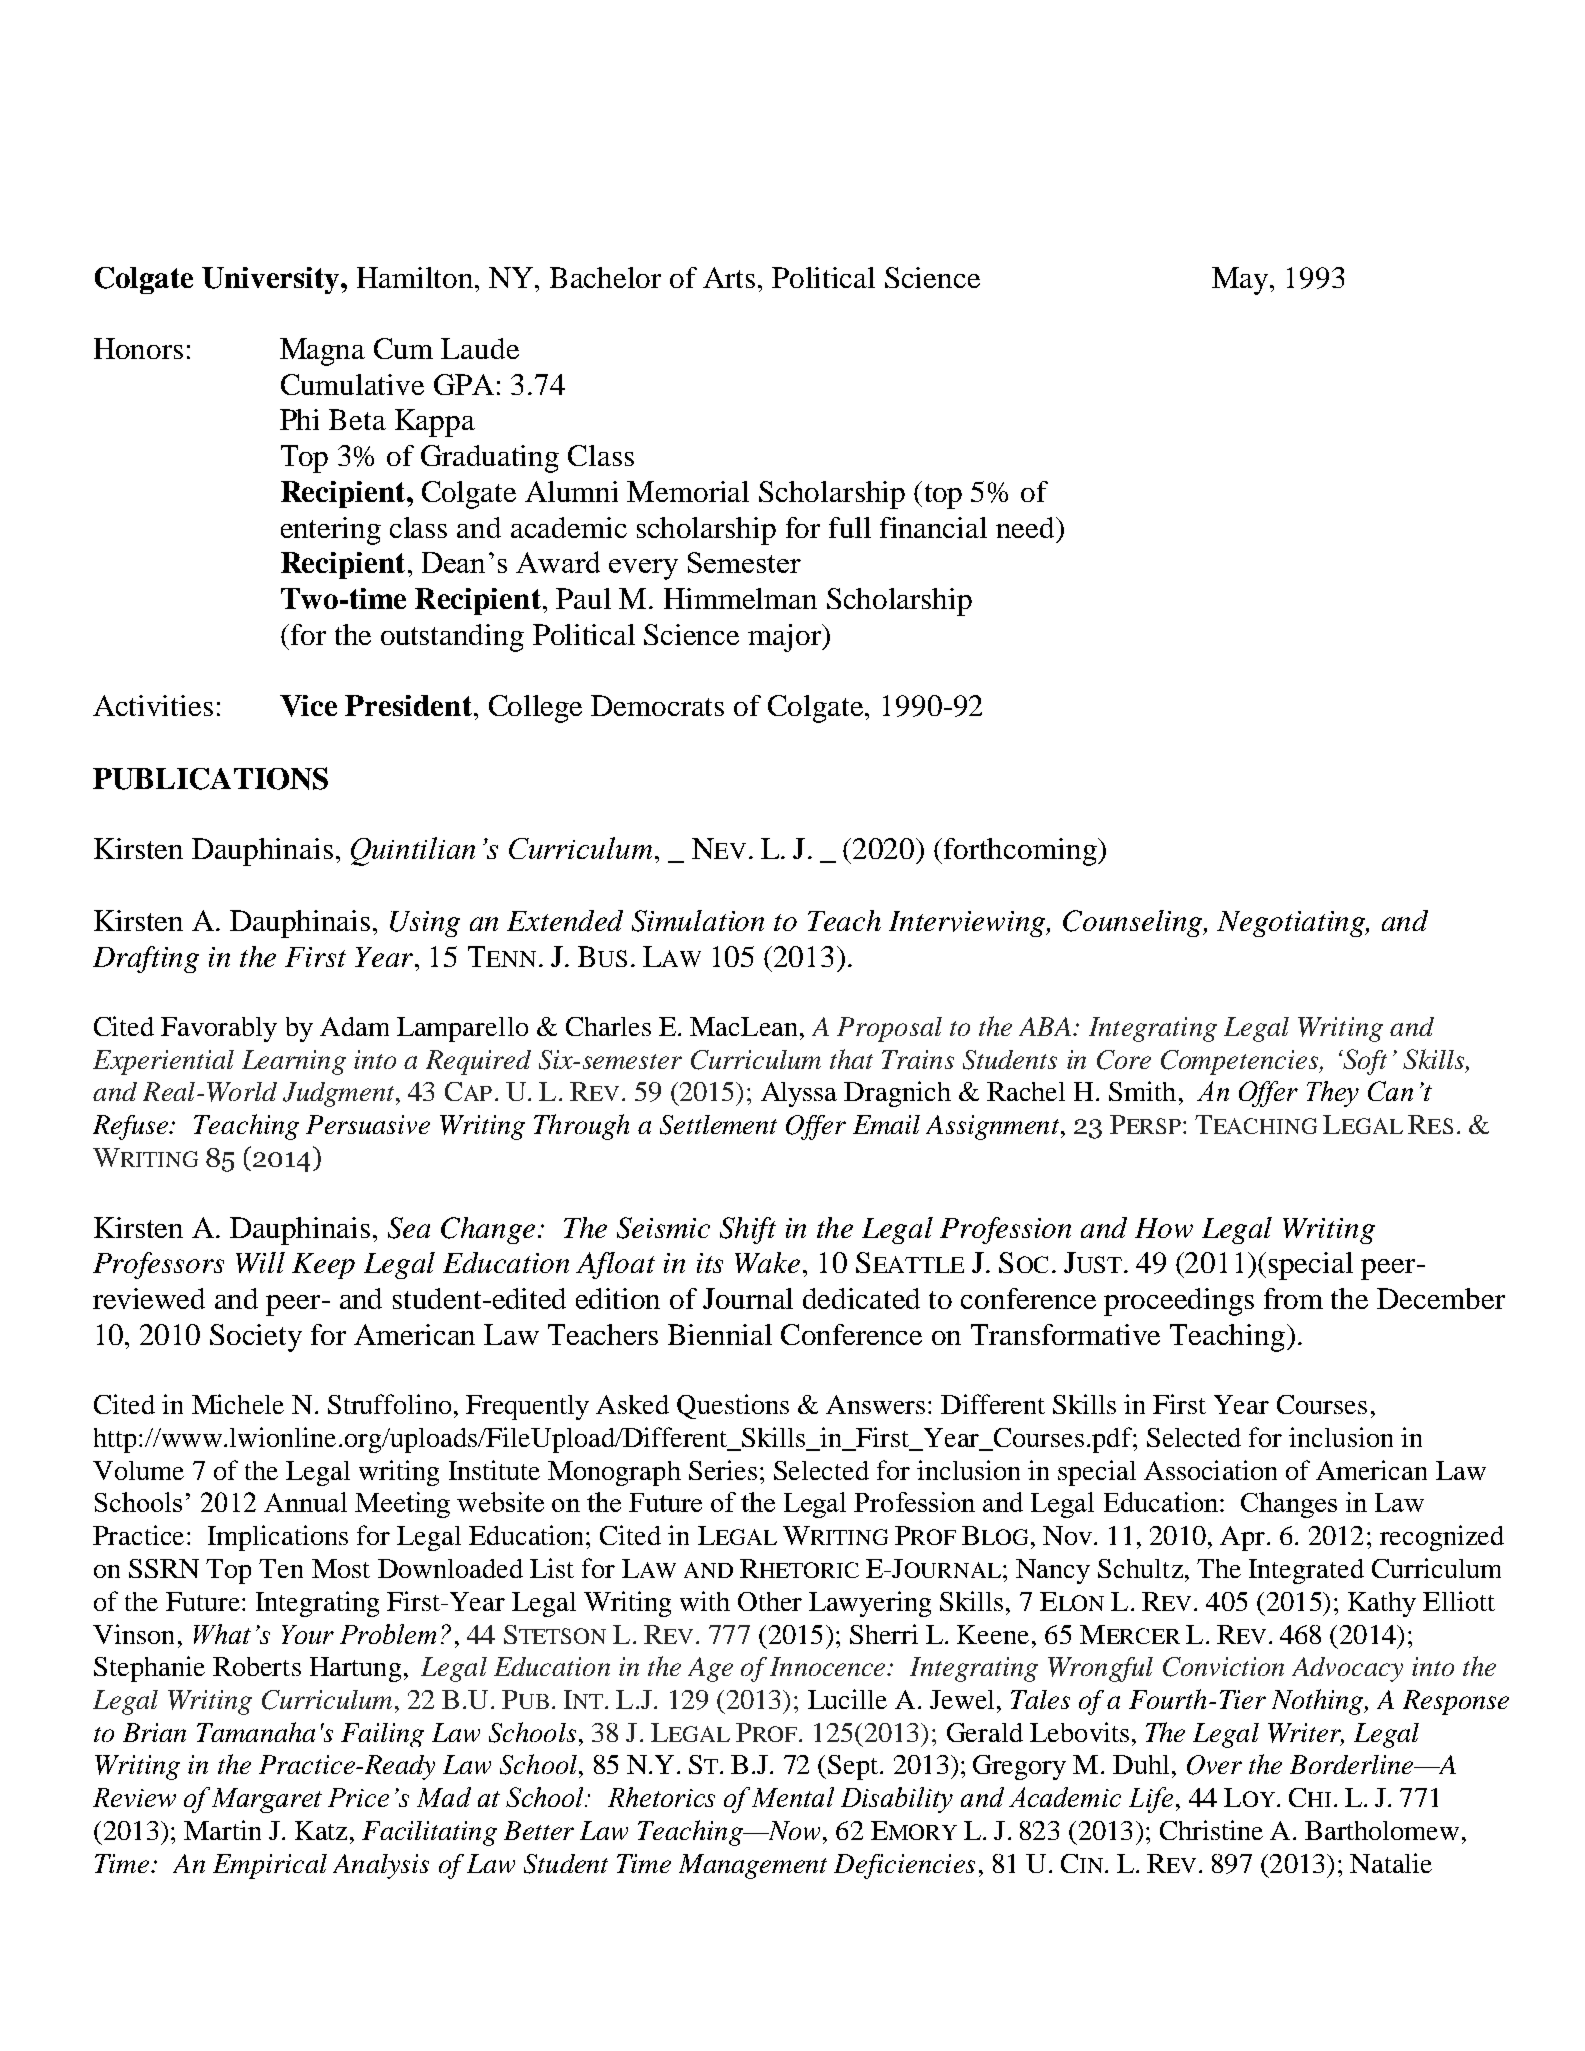  What do you see at coordinates (799, 1094) in the screenshot?
I see `Alyssa` at bounding box center [799, 1094].
